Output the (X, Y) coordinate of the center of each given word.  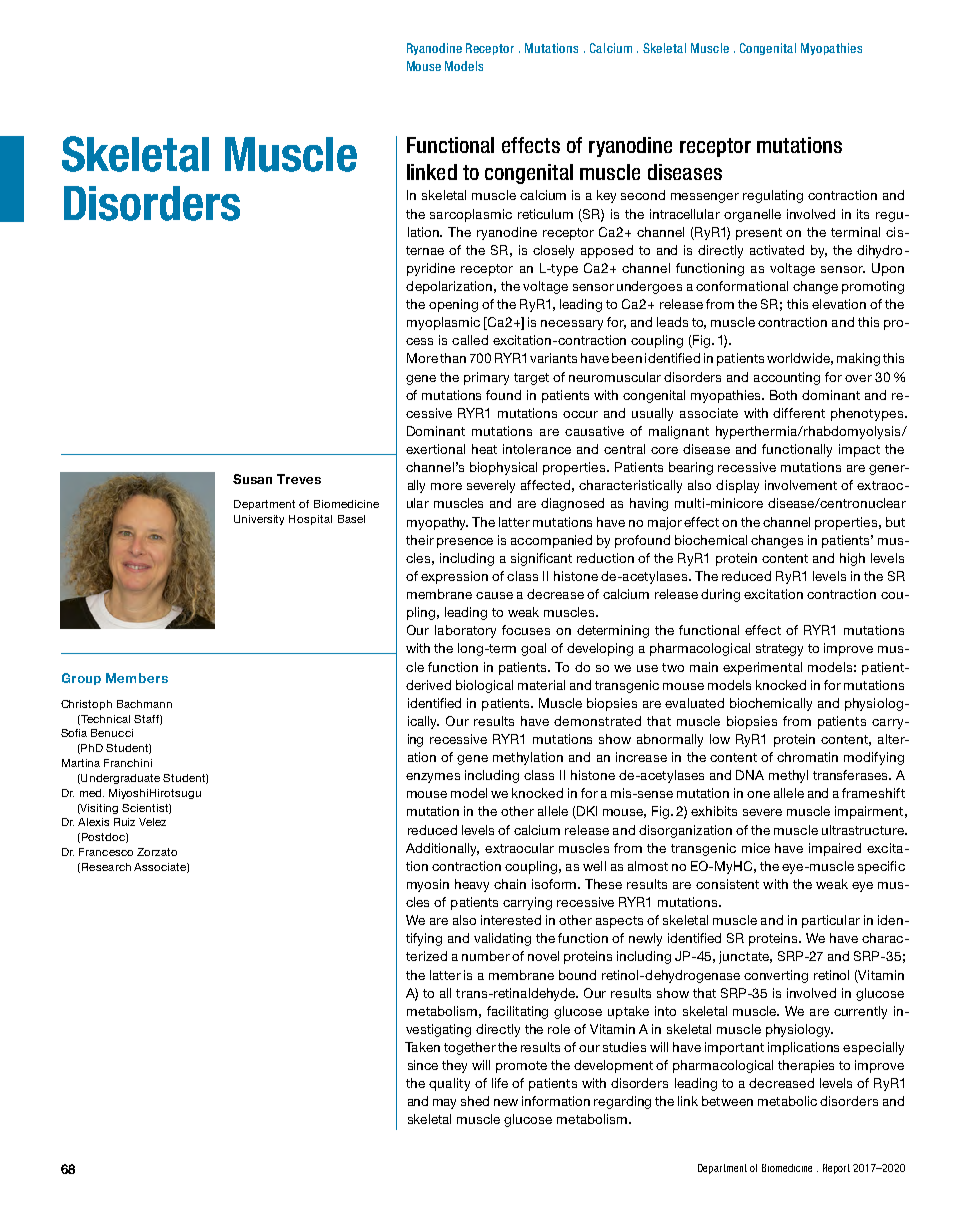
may (444, 1104)
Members (137, 678)
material (541, 685)
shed (475, 1101)
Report (836, 1169)
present (759, 234)
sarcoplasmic (471, 215)
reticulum (545, 214)
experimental (762, 668)
